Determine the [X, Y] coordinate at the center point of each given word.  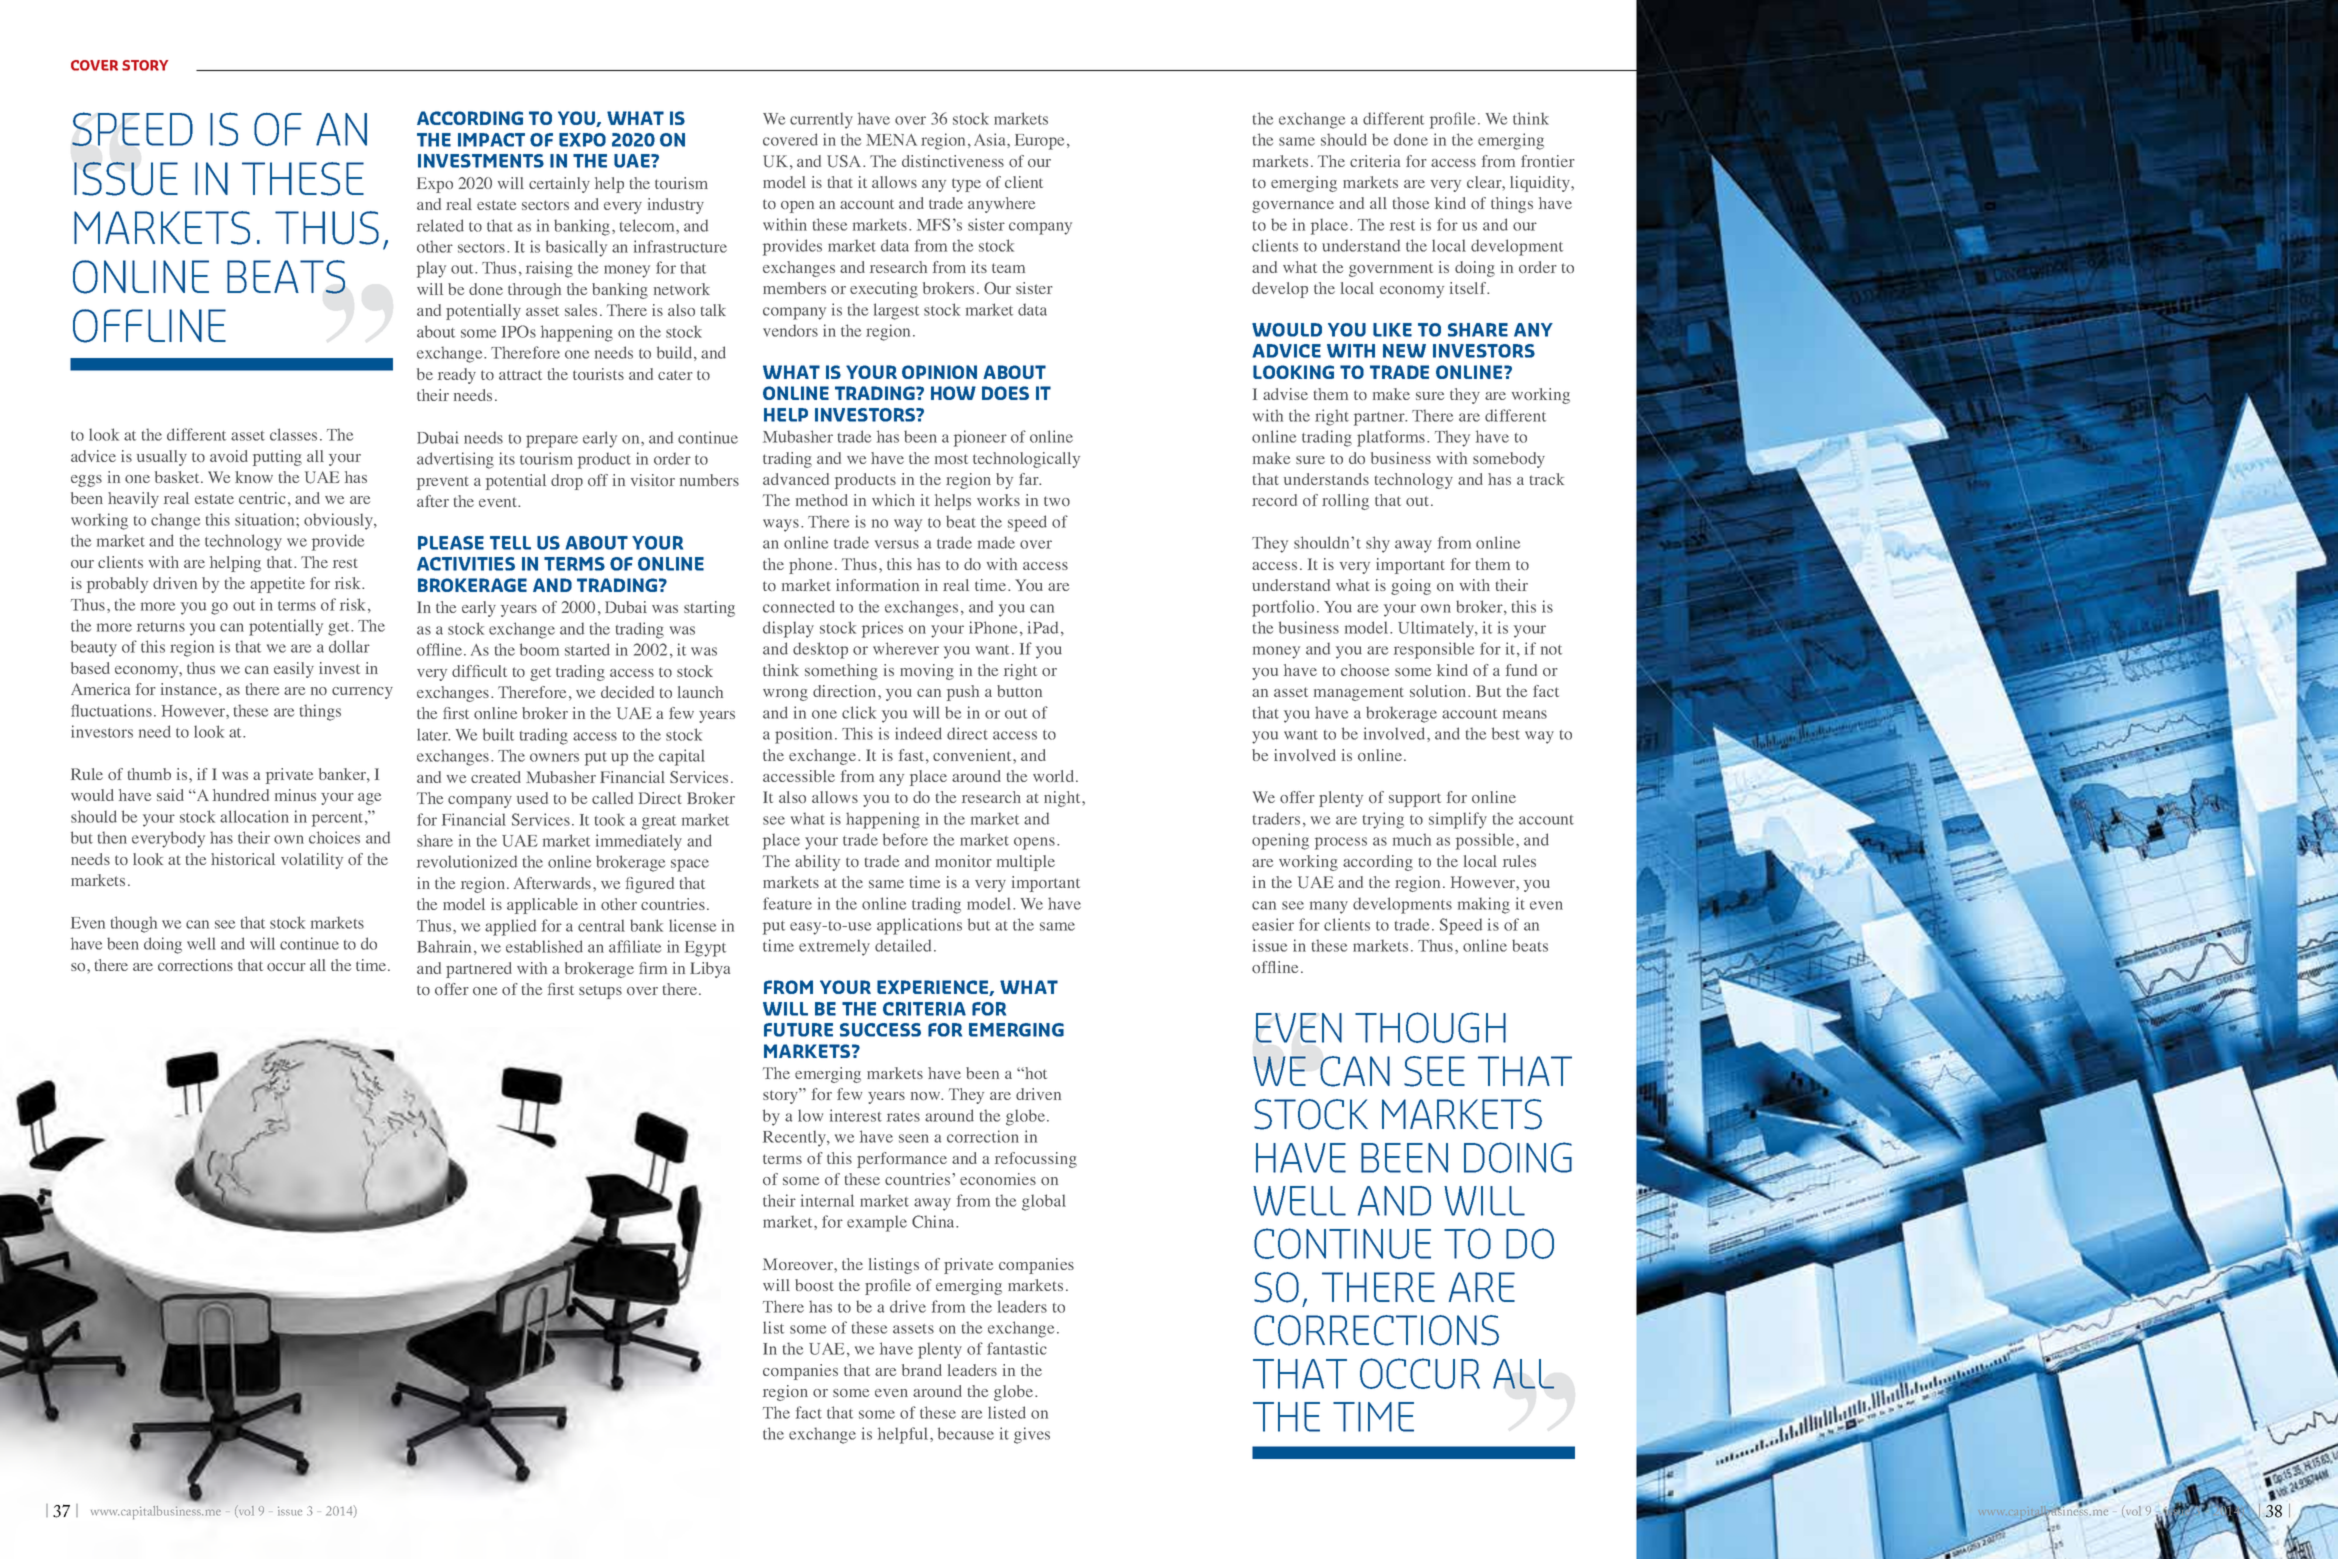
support [1415, 800]
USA [845, 161]
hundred [241, 795]
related [440, 225]
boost [814, 1285]
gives [1032, 1435]
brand [922, 1370]
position [803, 735]
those [1411, 203]
